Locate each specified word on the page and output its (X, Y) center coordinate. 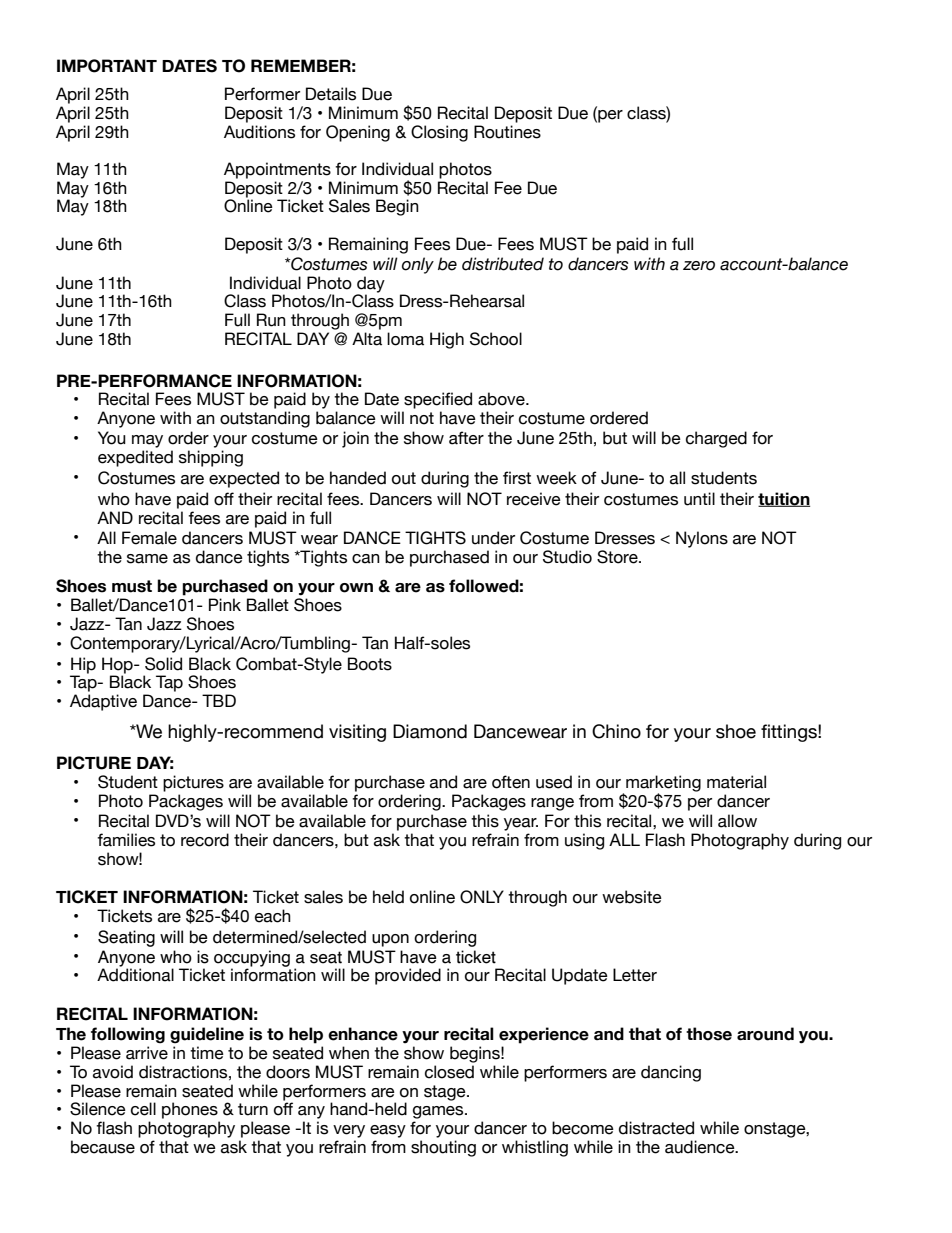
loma (405, 339)
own (356, 588)
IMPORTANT (107, 66)
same (147, 559)
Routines (507, 132)
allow (737, 821)
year (521, 824)
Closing (439, 133)
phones (190, 1110)
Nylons (702, 539)
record (205, 840)
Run (271, 320)
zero (699, 266)
